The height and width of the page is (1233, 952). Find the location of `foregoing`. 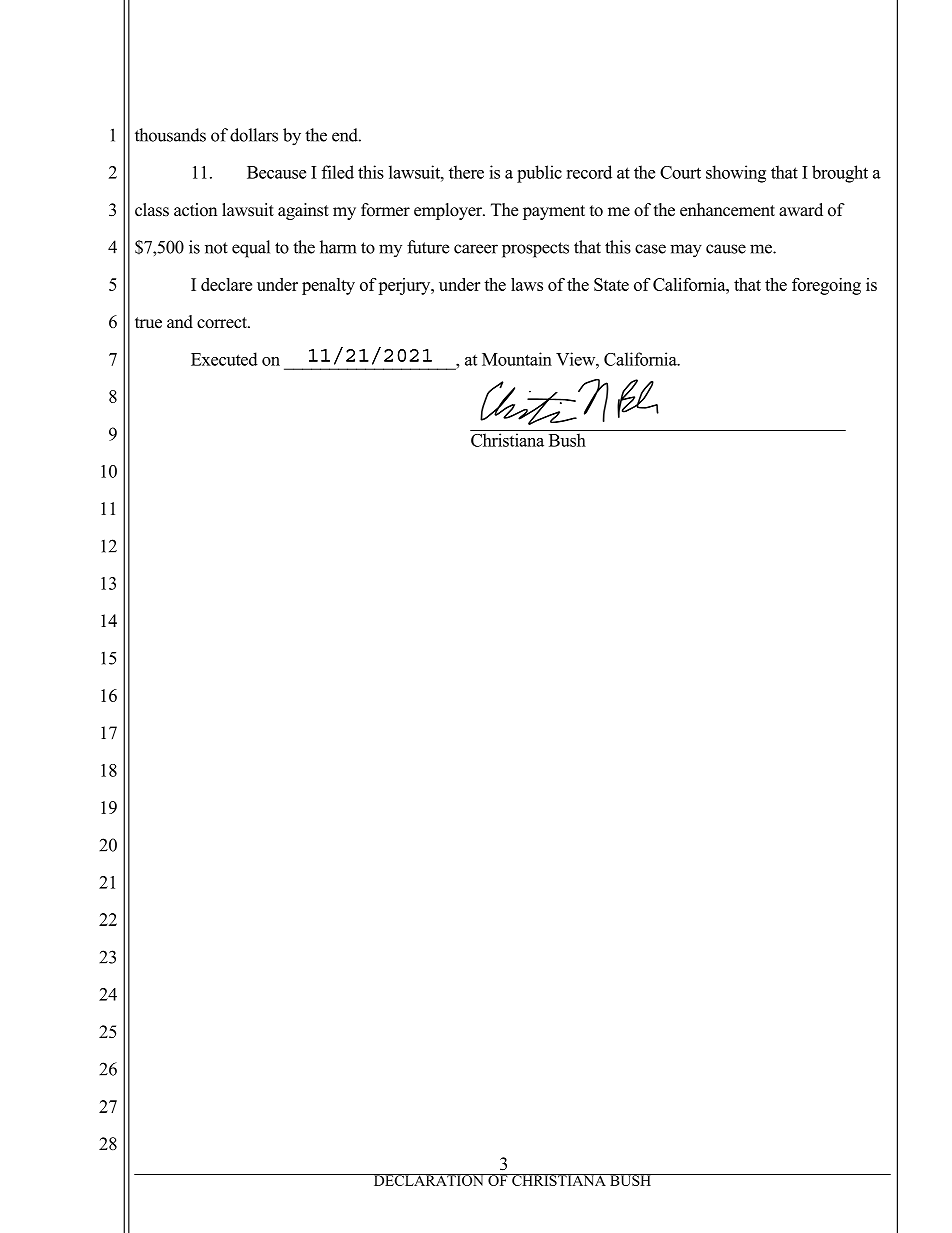

foregoing is located at coordinates (826, 286).
